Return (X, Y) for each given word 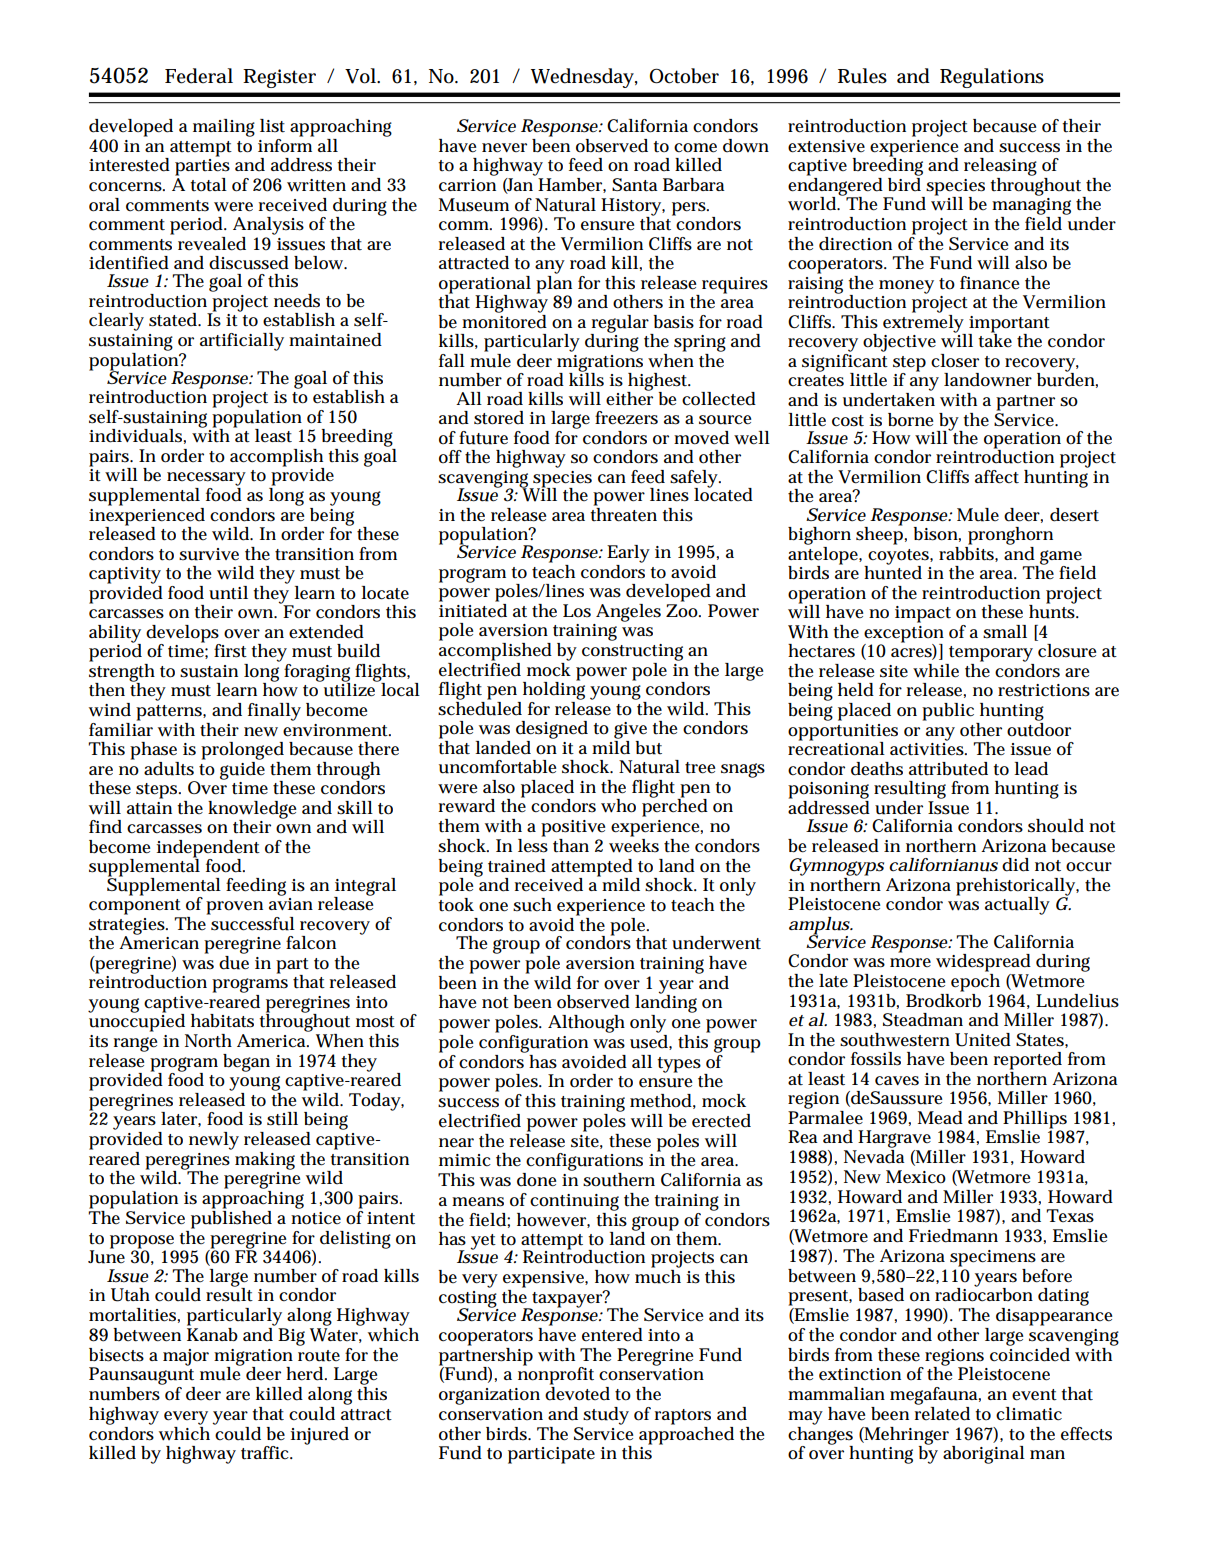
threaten (623, 513)
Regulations (992, 78)
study (606, 1416)
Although (586, 1024)
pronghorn (1010, 536)
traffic (266, 1453)
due (234, 961)
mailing (224, 128)
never (504, 148)
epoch (975, 981)
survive (209, 554)
